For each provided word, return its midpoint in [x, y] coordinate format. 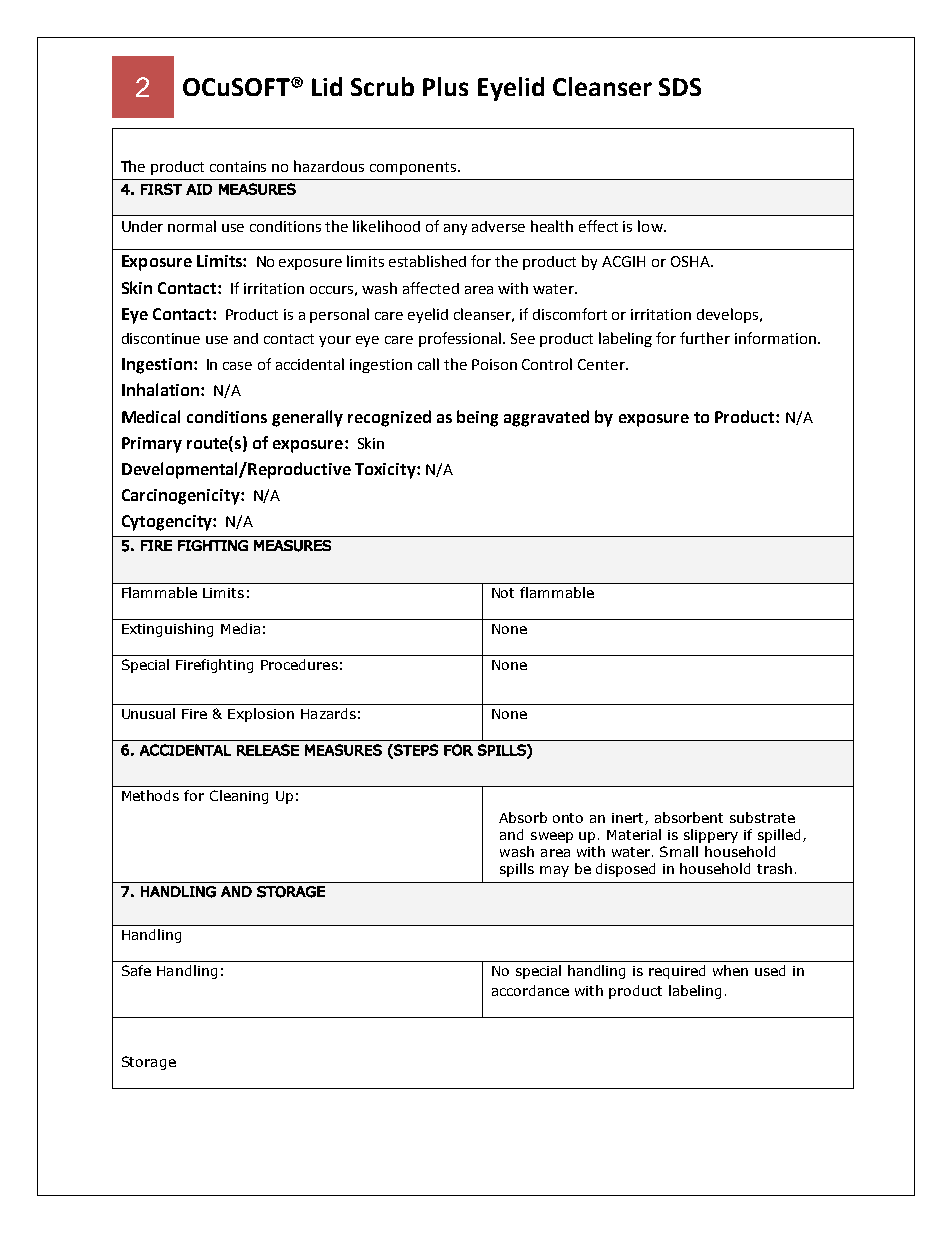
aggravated [546, 418]
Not [503, 593]
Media [240, 628]
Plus [445, 86]
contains [238, 166]
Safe [136, 970]
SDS [680, 87]
